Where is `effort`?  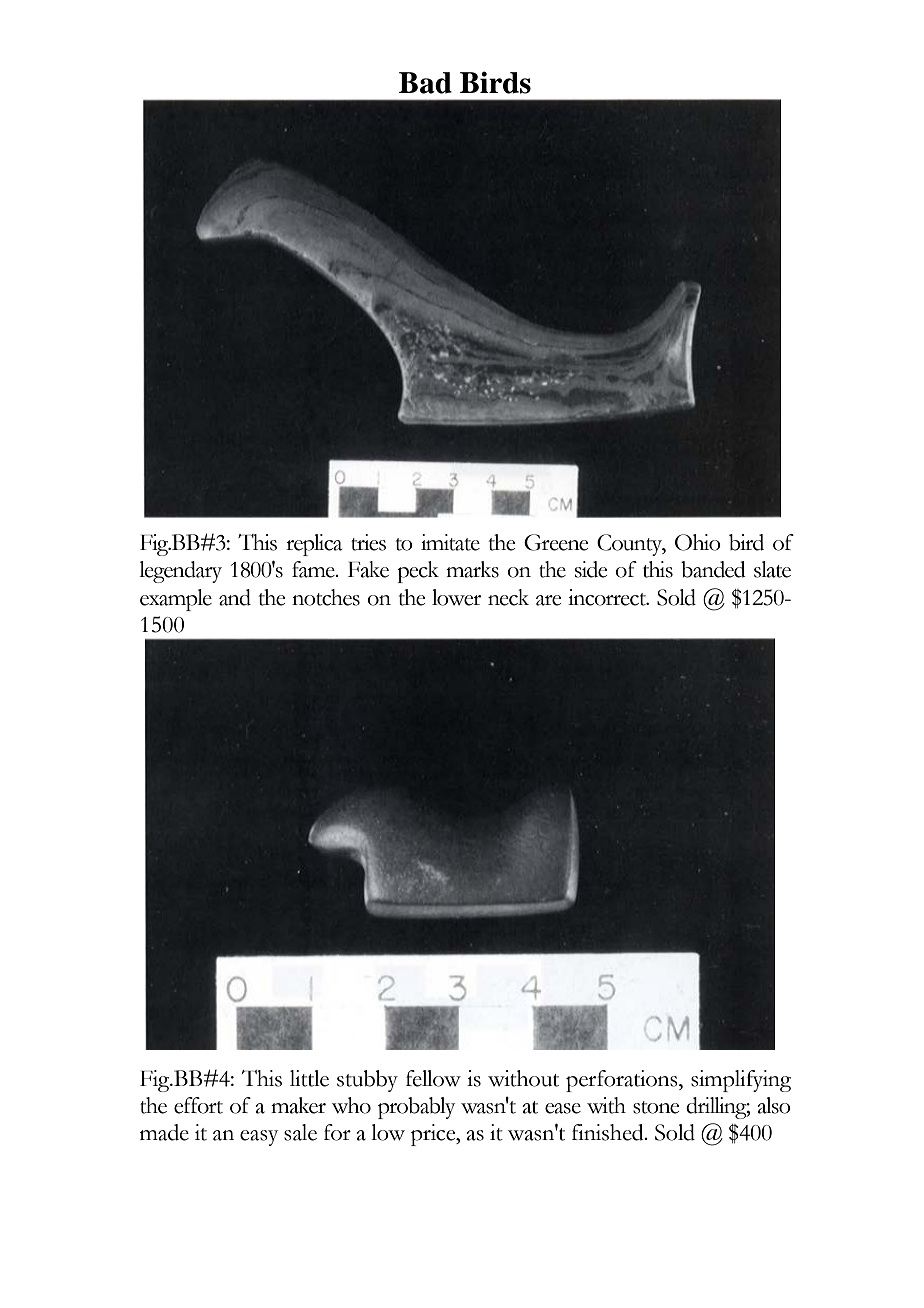 effort is located at coordinates (198, 1105).
